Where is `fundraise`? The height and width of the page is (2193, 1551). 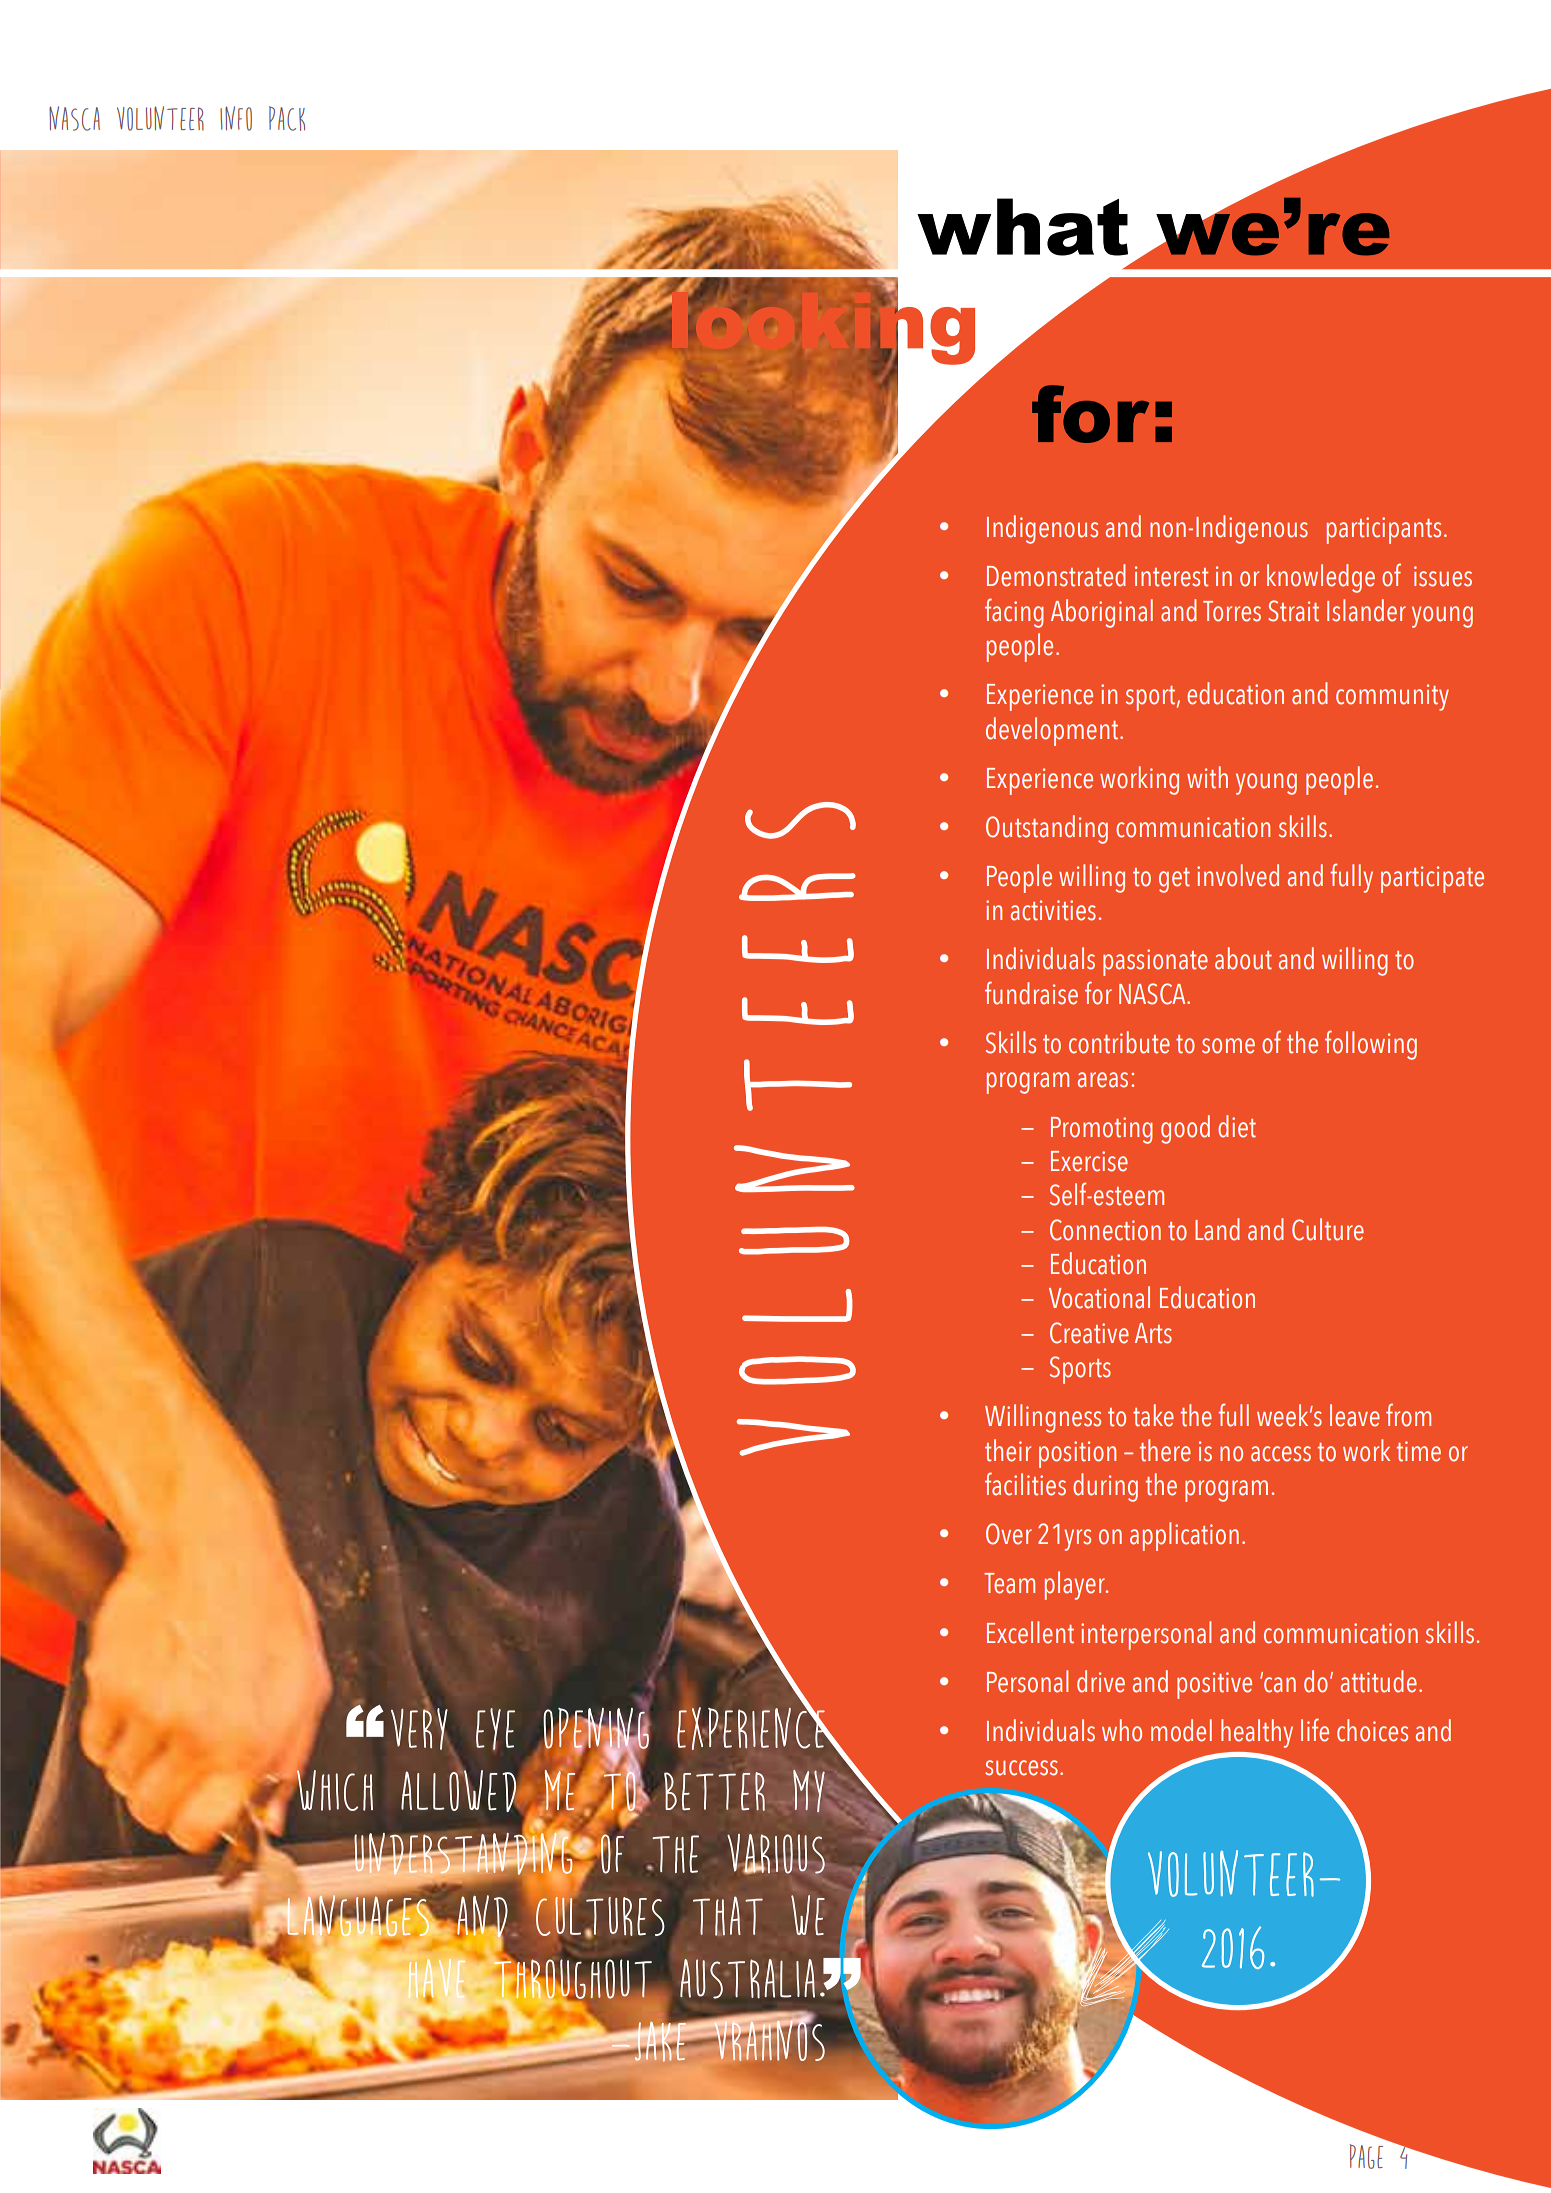
fundraise is located at coordinates (1031, 993).
